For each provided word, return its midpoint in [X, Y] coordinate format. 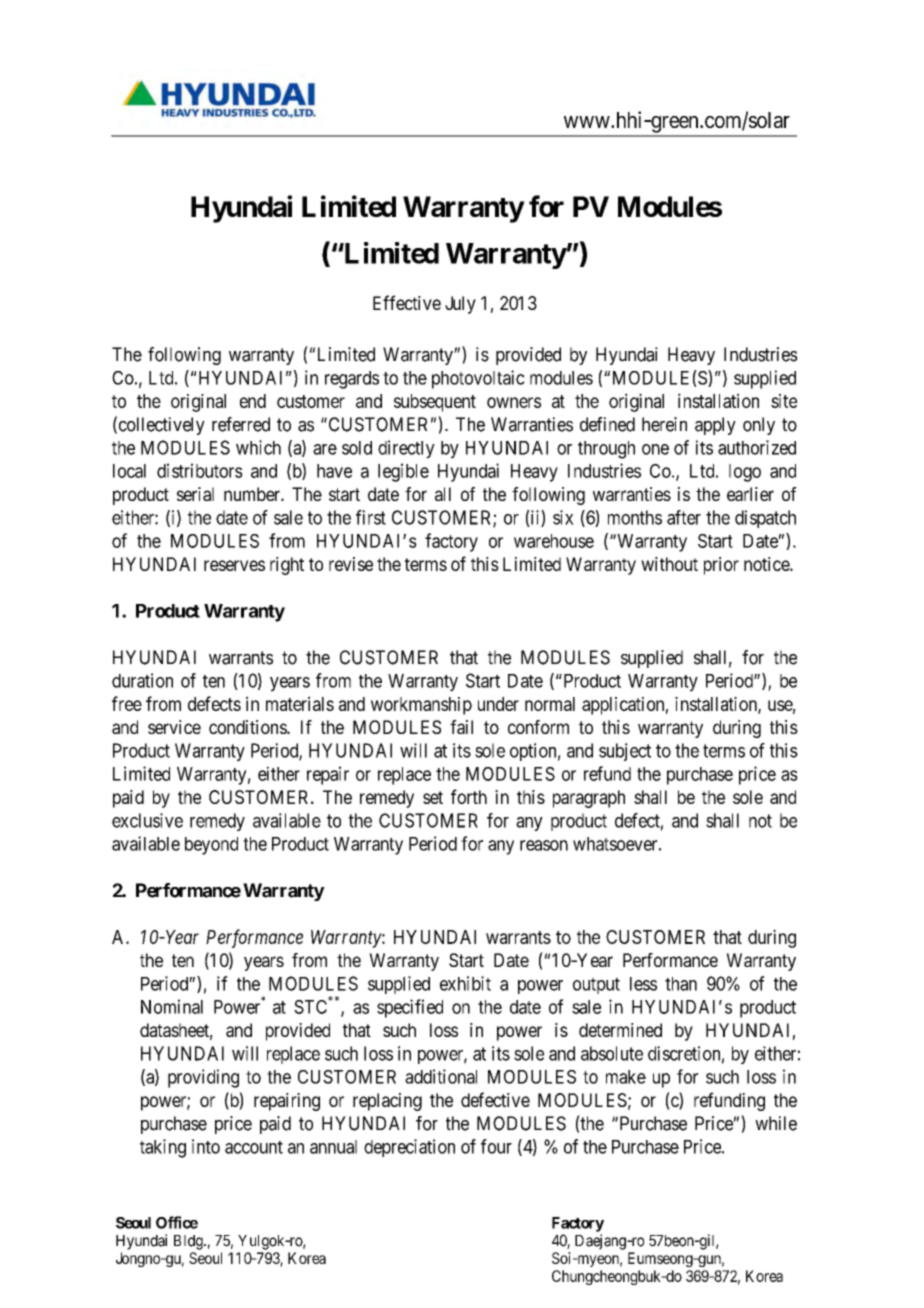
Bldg [189, 1242]
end [253, 401]
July [460, 305]
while [776, 1123]
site [784, 401]
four [496, 1146]
